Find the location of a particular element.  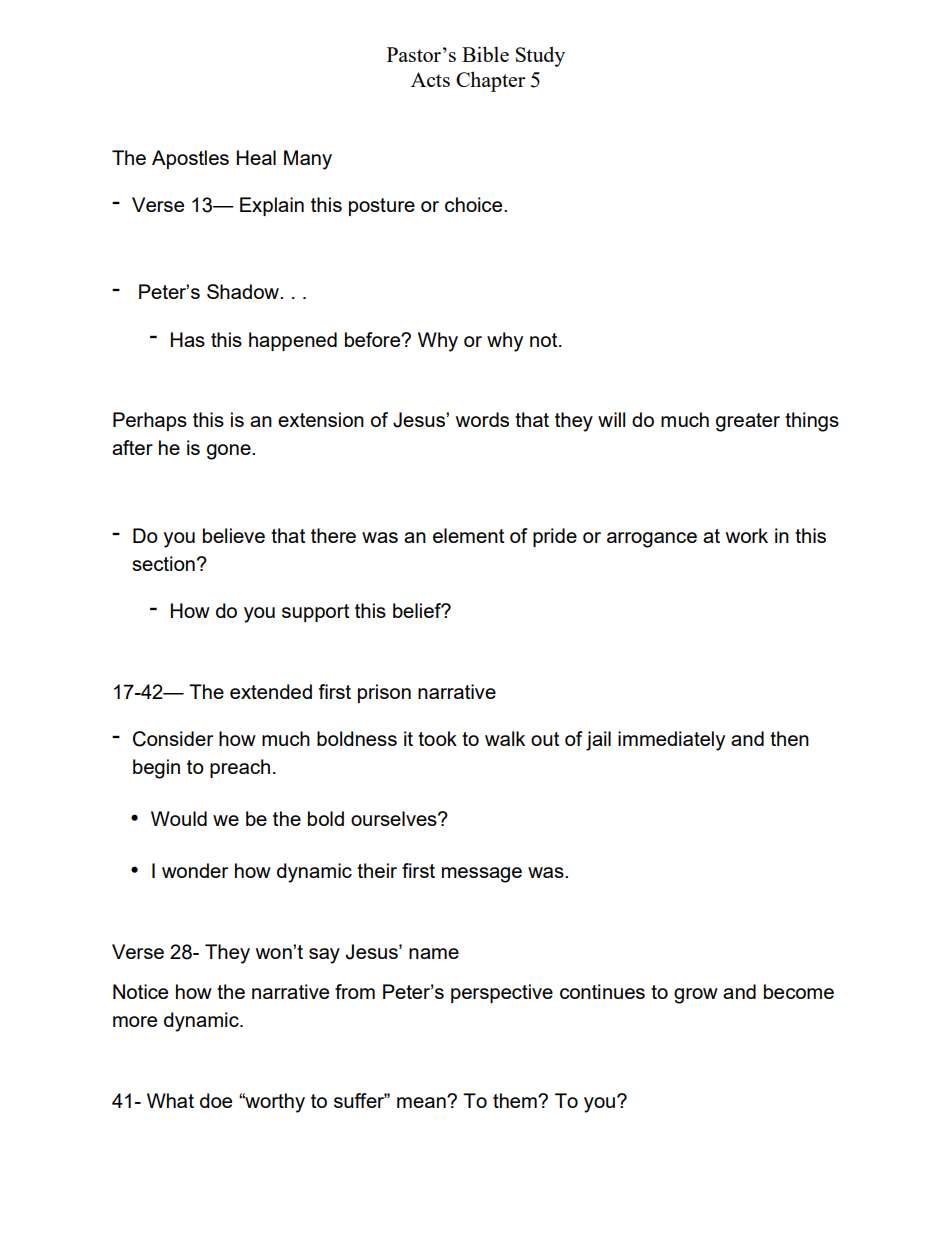

words is located at coordinates (482, 419).
